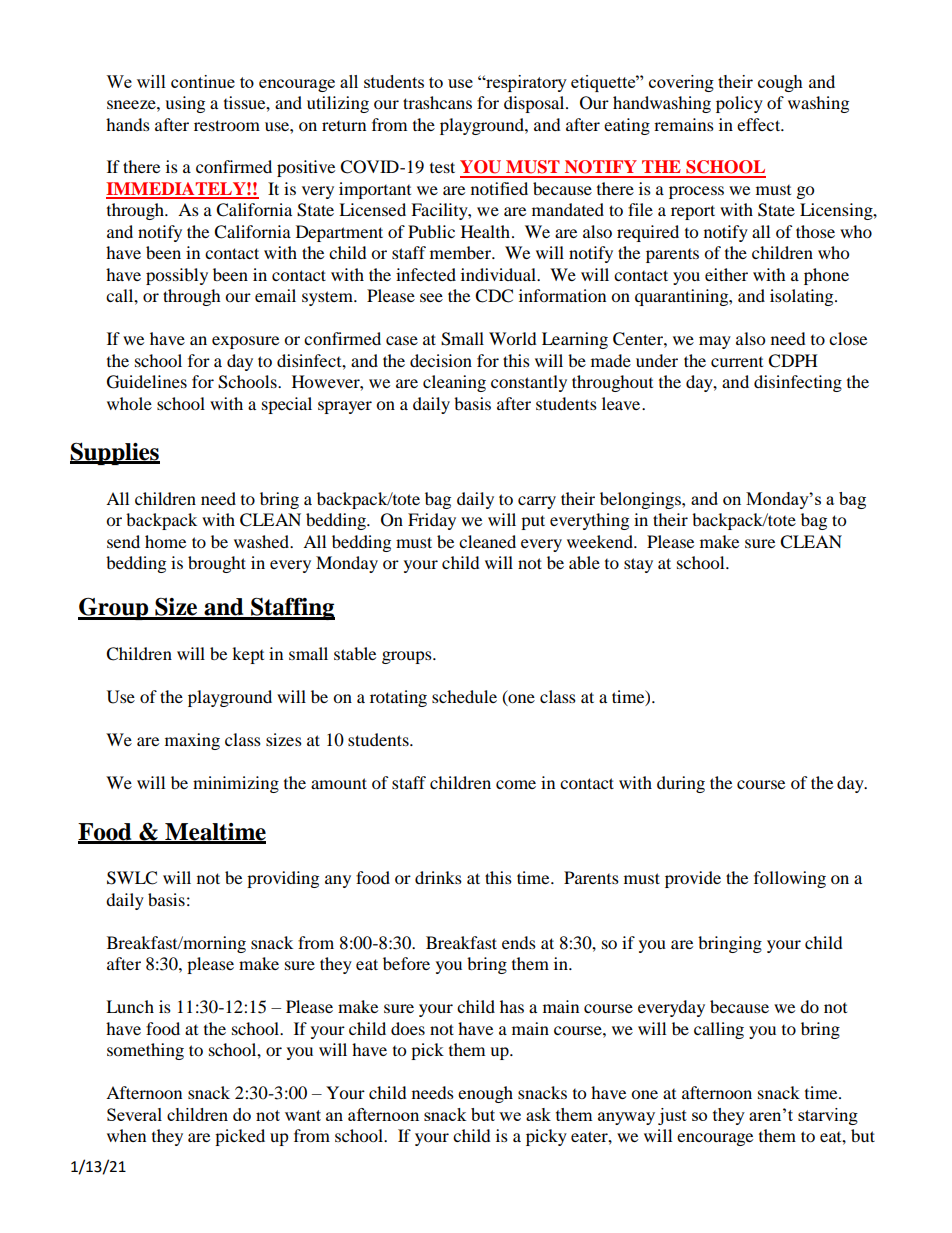 Image resolution: width=952 pixels, height=1233 pixels. What do you see at coordinates (485, 1094) in the document?
I see `enough` at bounding box center [485, 1094].
